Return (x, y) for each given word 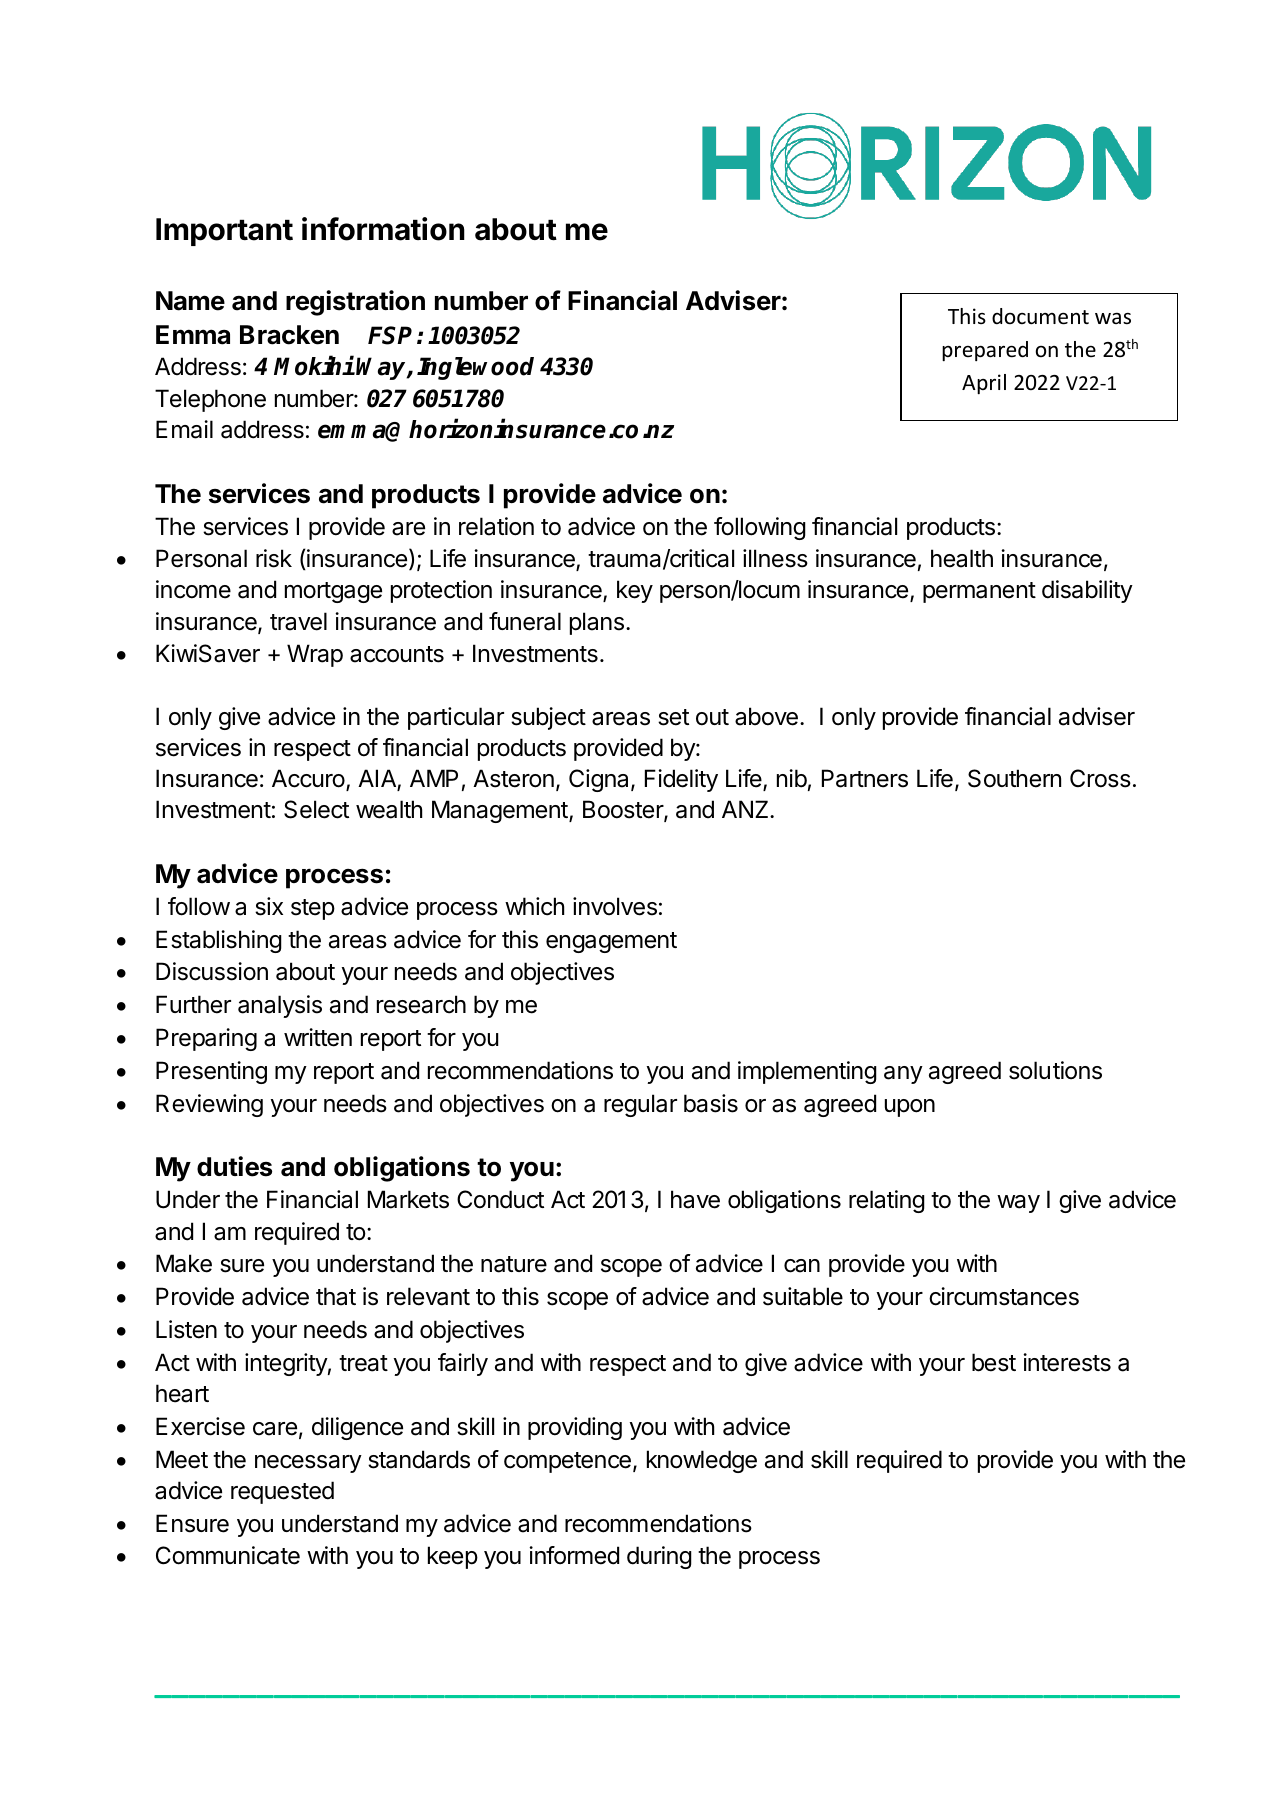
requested (282, 1492)
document (1040, 316)
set (673, 717)
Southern (1014, 778)
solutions (1055, 1070)
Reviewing (209, 1105)
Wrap (315, 655)
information (383, 229)
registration (355, 303)
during (659, 1557)
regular (640, 1105)
